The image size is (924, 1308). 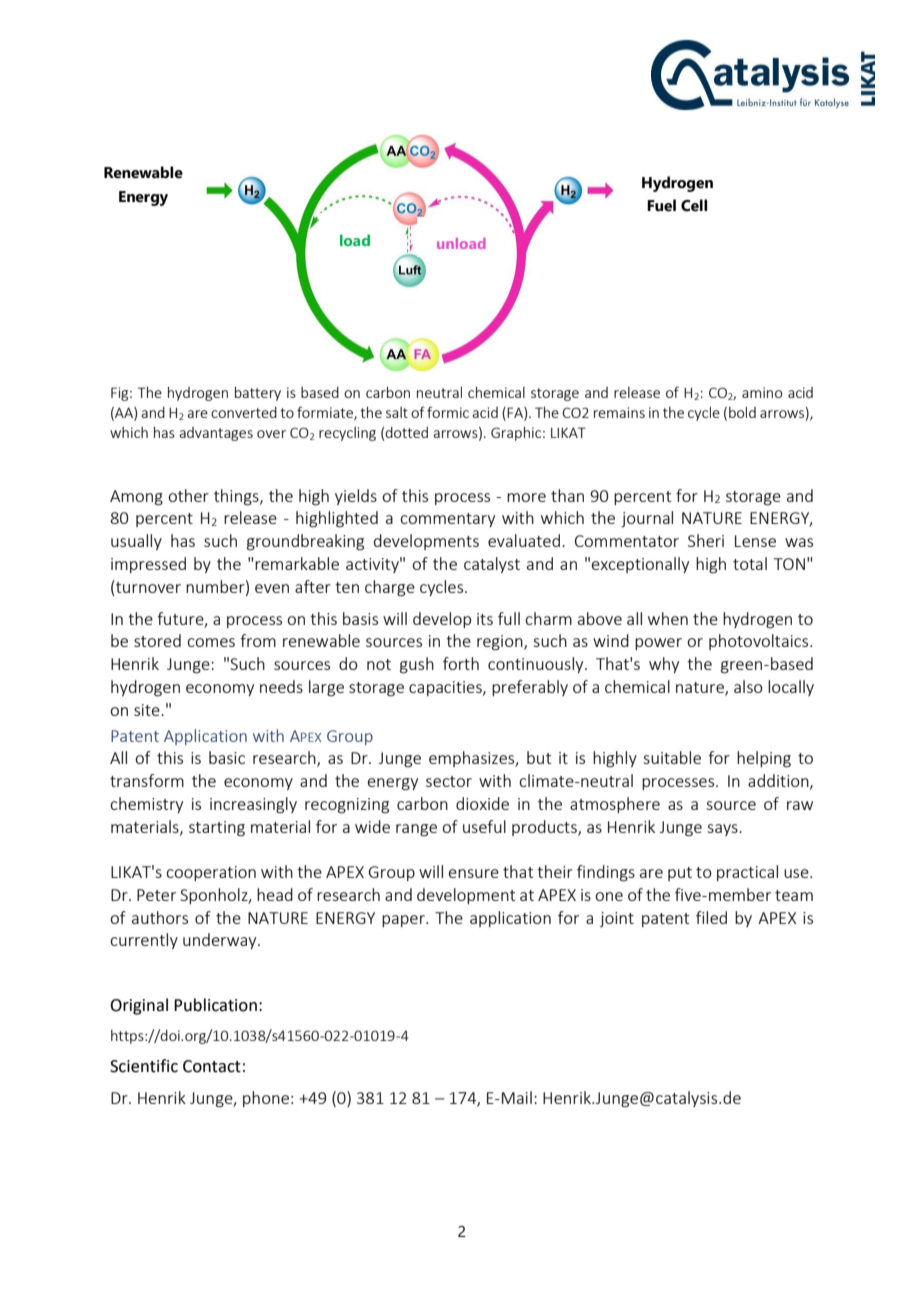 I want to click on commentary, so click(x=447, y=520).
